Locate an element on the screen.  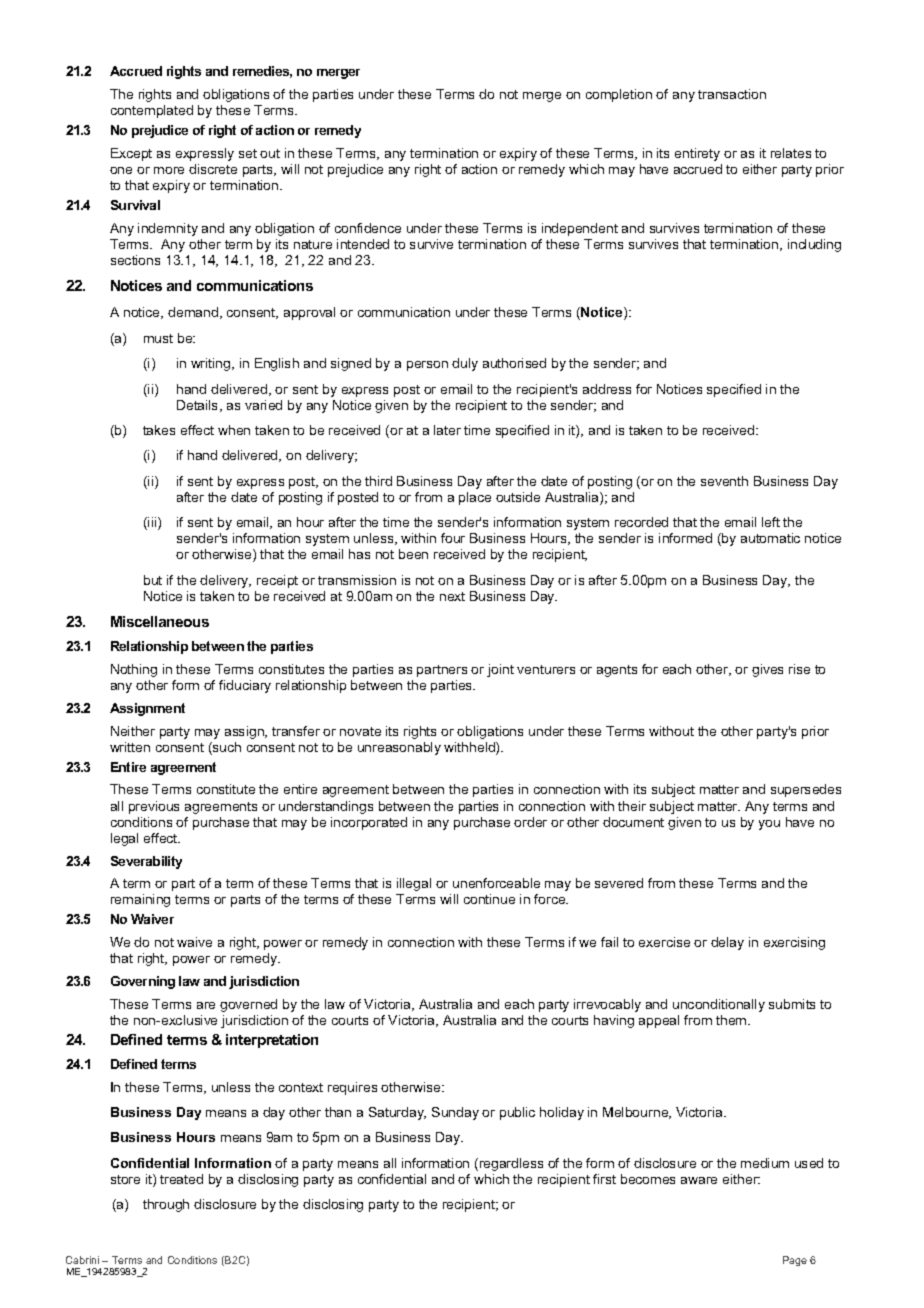
aware is located at coordinates (699, 1180).
